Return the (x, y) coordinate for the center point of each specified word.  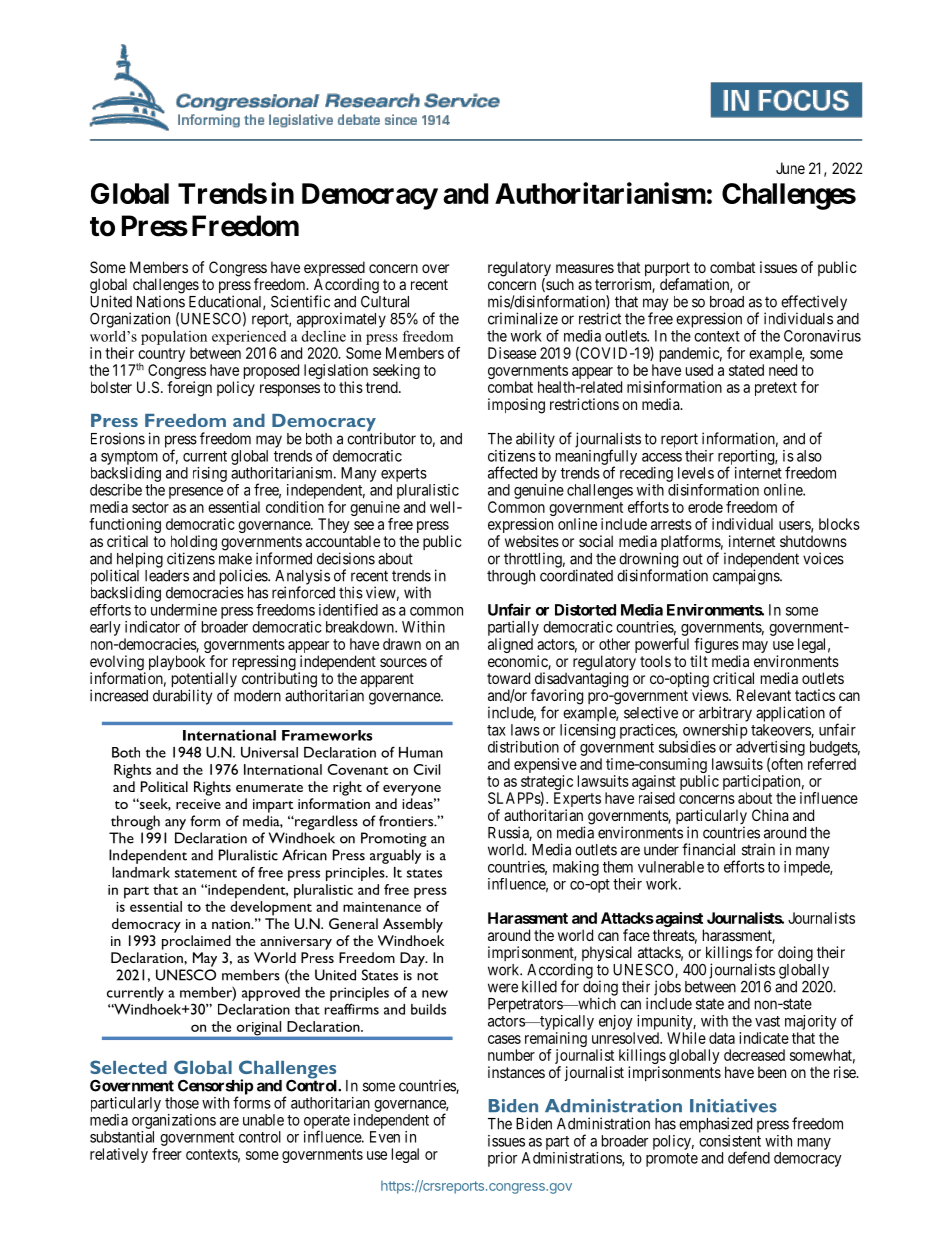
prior (502, 1159)
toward (508, 678)
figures (717, 647)
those (182, 1103)
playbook (177, 663)
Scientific (300, 301)
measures (585, 268)
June (790, 168)
